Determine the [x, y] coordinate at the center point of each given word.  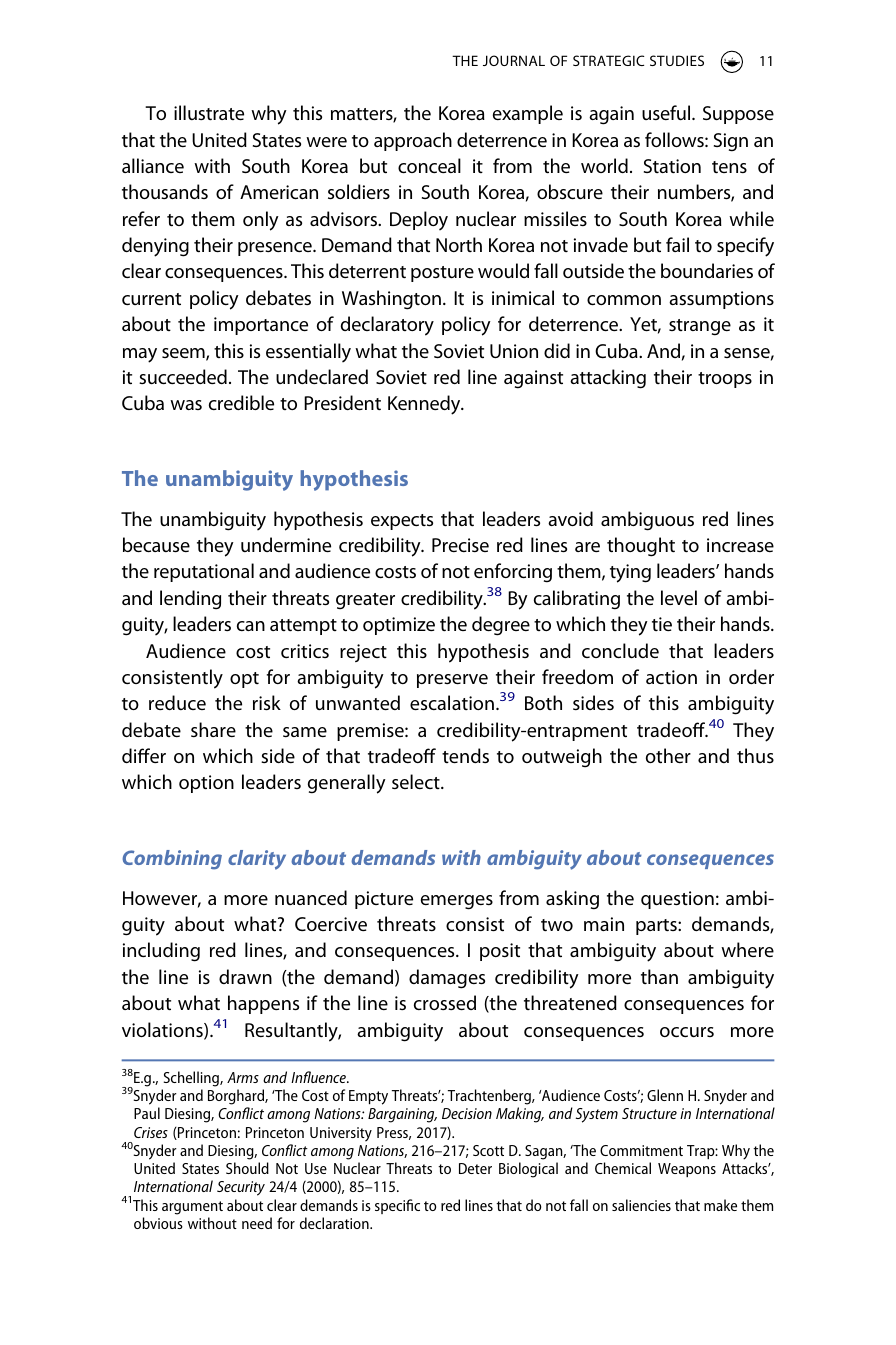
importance [261, 326]
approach [413, 141]
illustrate [209, 112]
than [659, 976]
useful [667, 112]
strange [700, 327]
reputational [204, 572]
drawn [245, 976]
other [668, 755]
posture [442, 274]
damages [447, 979]
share [213, 729]
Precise [460, 545]
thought [641, 547]
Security [241, 1188]
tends [465, 755]
